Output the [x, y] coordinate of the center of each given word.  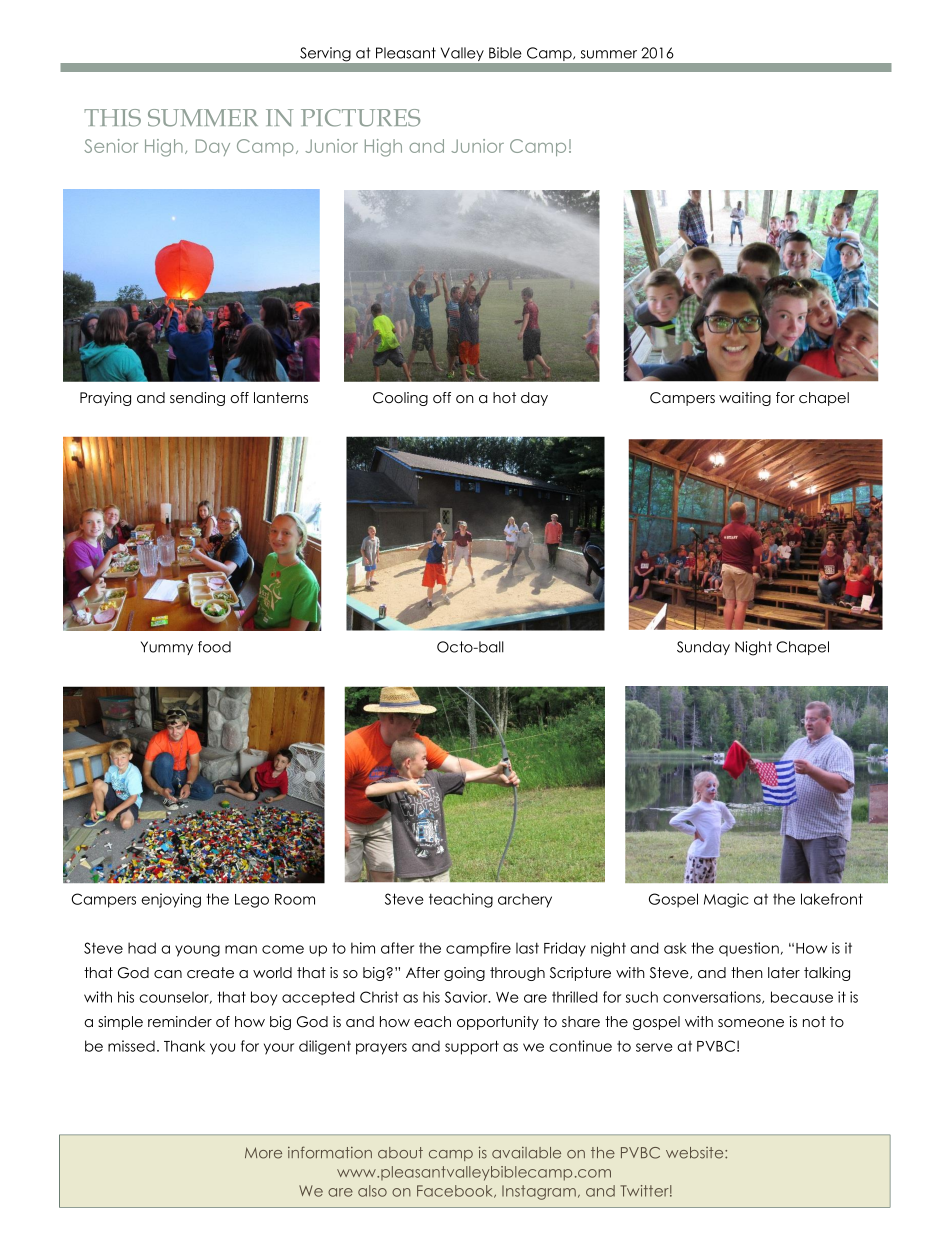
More [263, 1153]
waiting [745, 399]
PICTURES [360, 118]
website [696, 1153]
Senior [111, 146]
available [526, 1153]
